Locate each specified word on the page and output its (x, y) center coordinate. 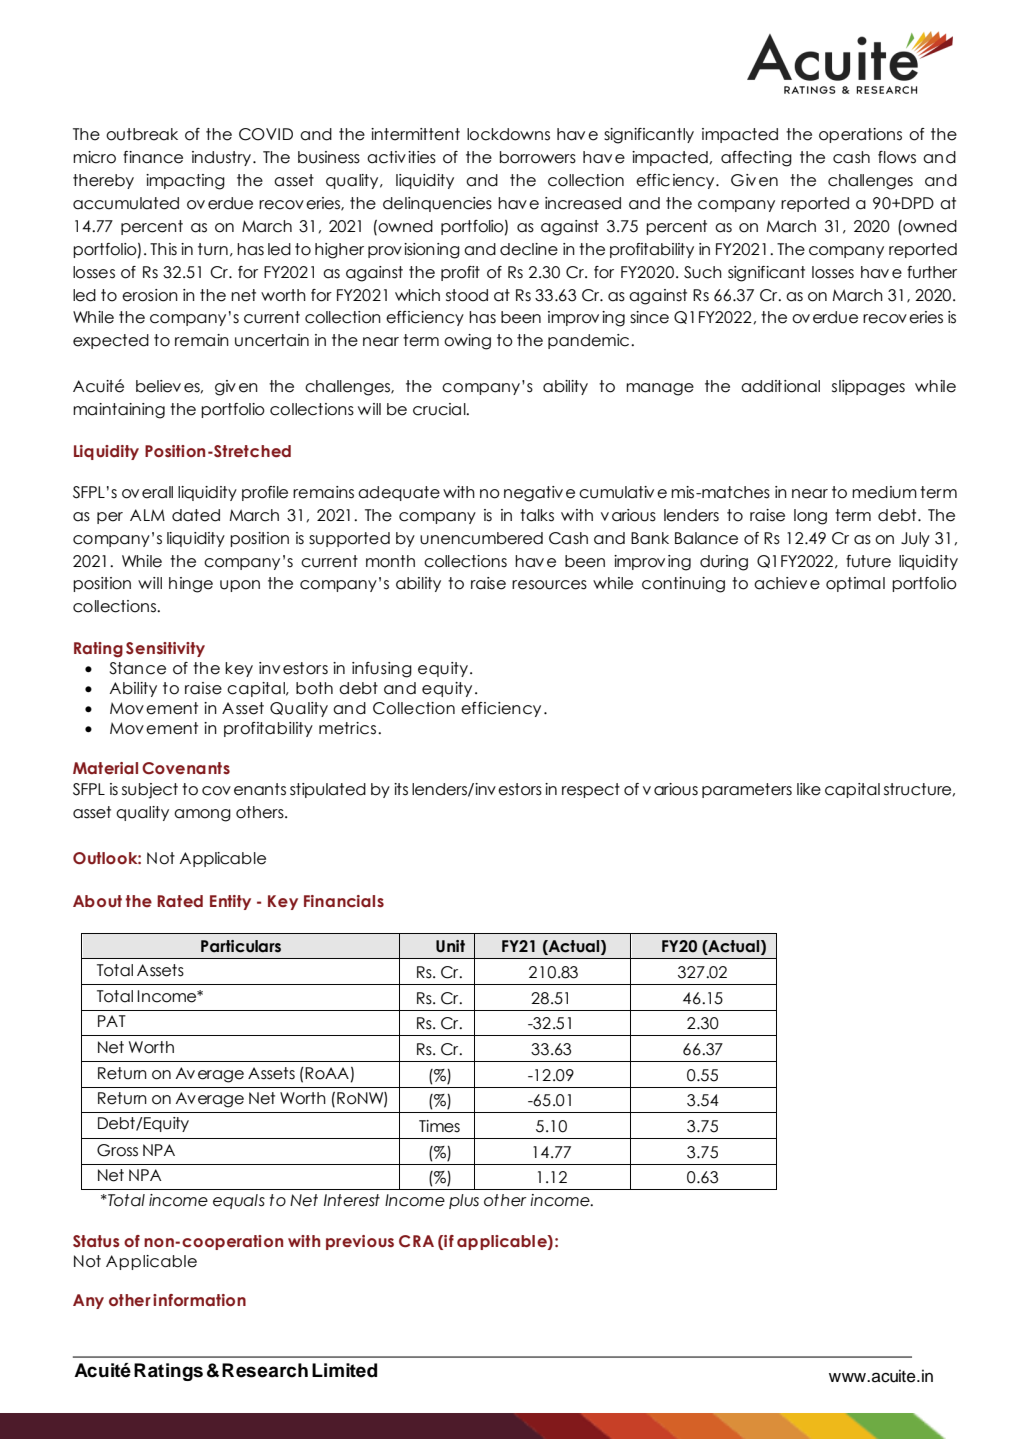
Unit (450, 946)
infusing (382, 670)
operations (860, 135)
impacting (185, 182)
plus (464, 1201)
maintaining (119, 411)
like (809, 789)
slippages (868, 388)
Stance (138, 668)
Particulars (241, 946)
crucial (440, 409)
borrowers (538, 157)
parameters (747, 790)
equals (239, 1201)
